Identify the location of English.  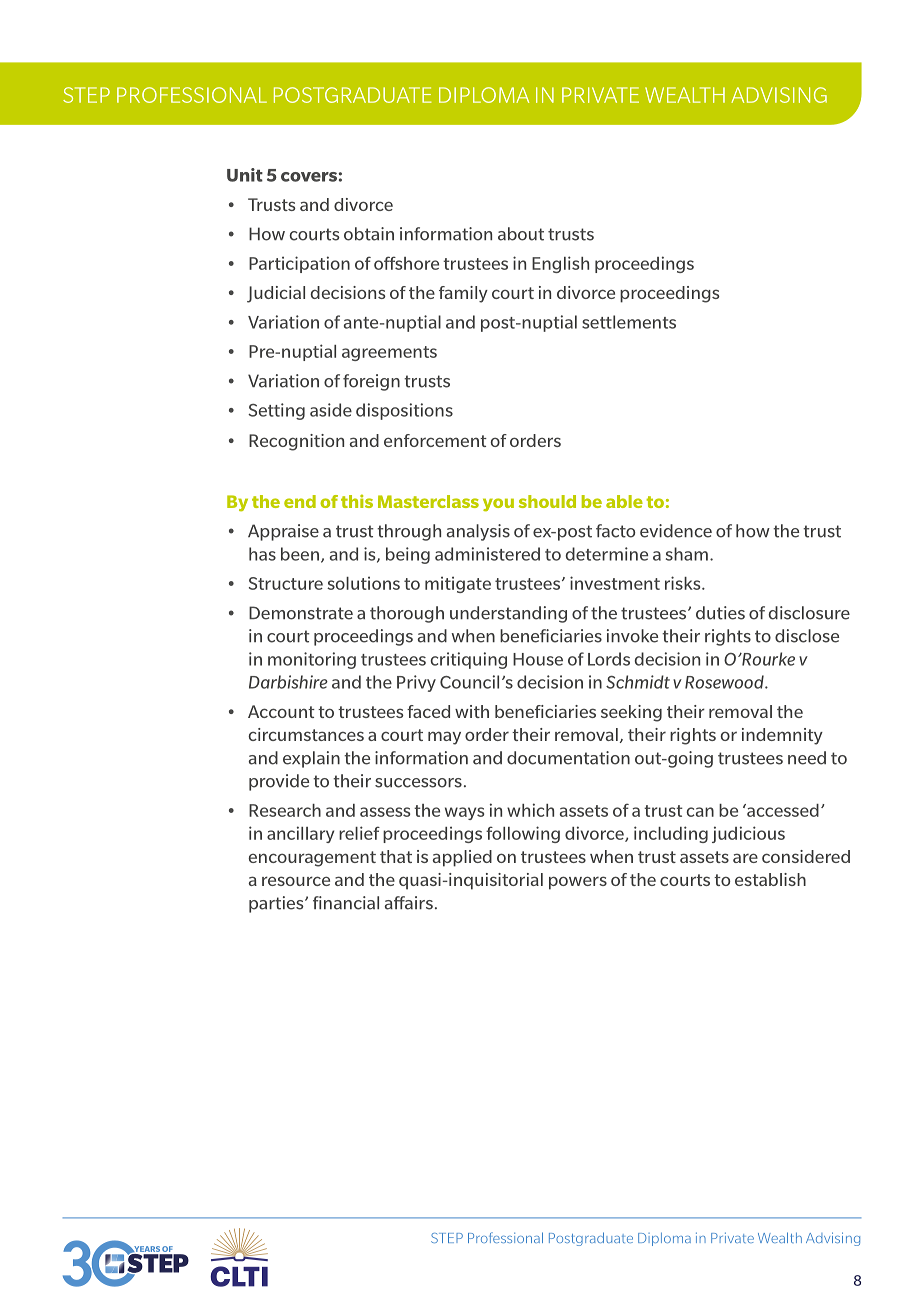
(560, 264).
